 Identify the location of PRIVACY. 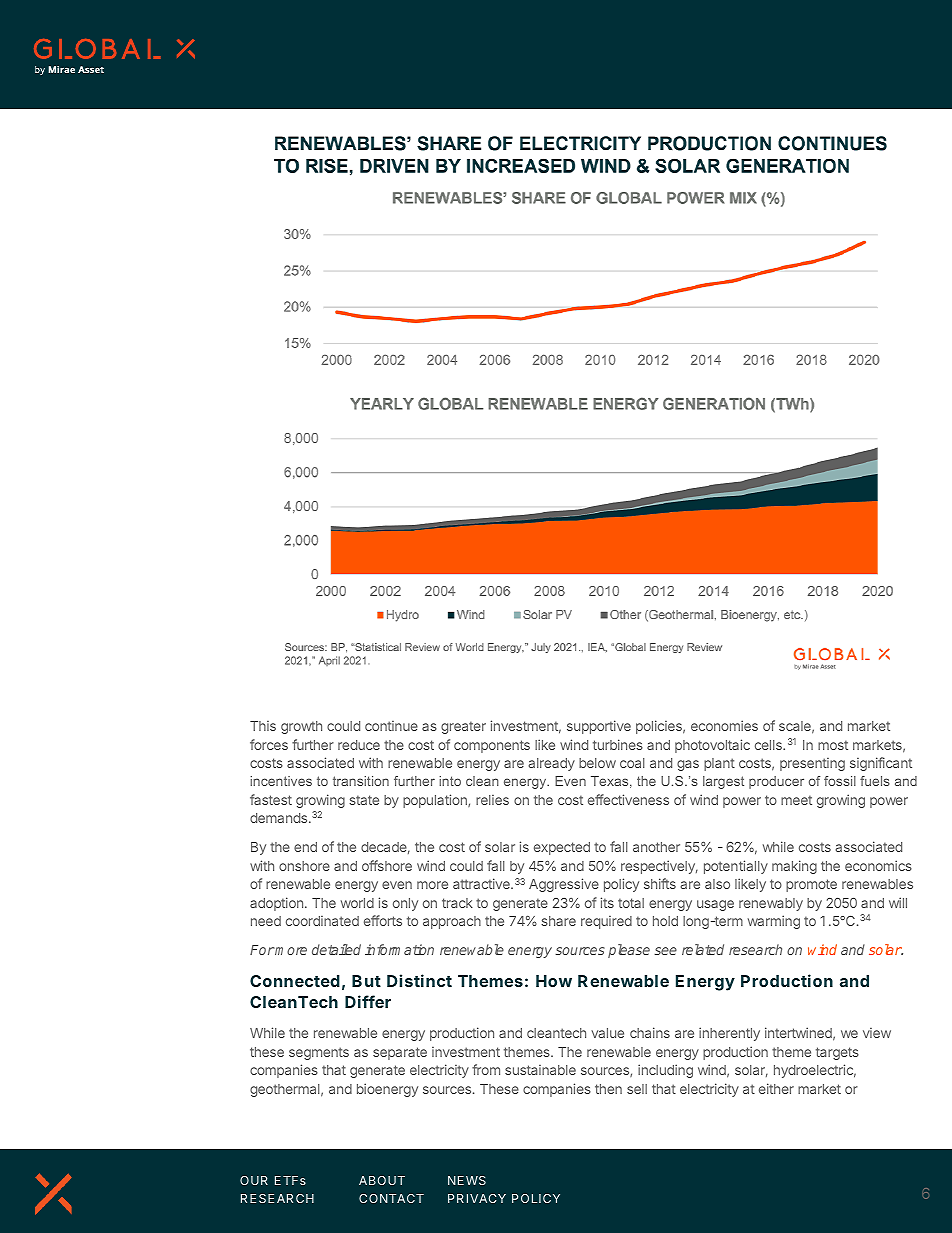
(477, 1198).
